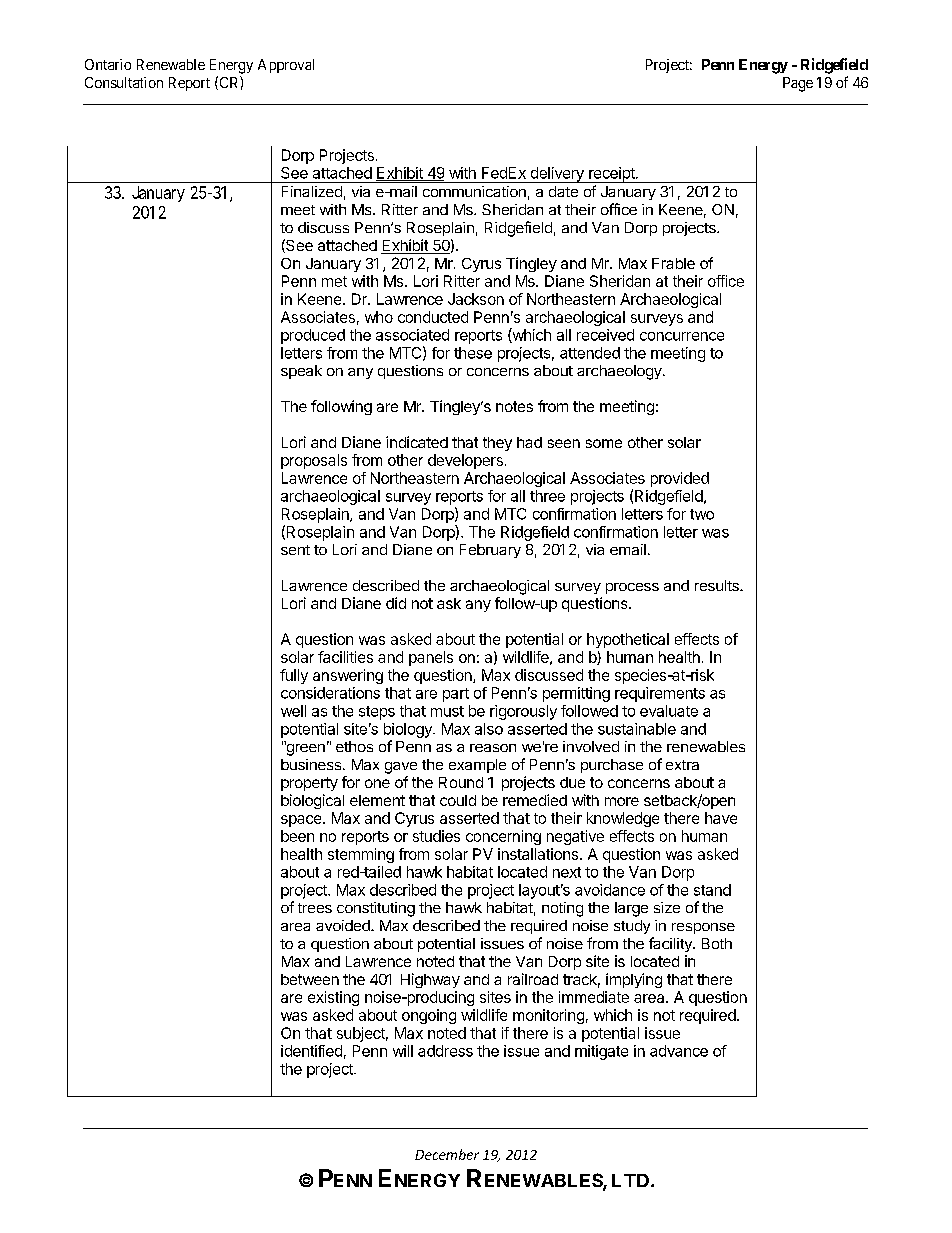 This screenshot has height=1233, width=952. I want to click on could, so click(458, 800).
